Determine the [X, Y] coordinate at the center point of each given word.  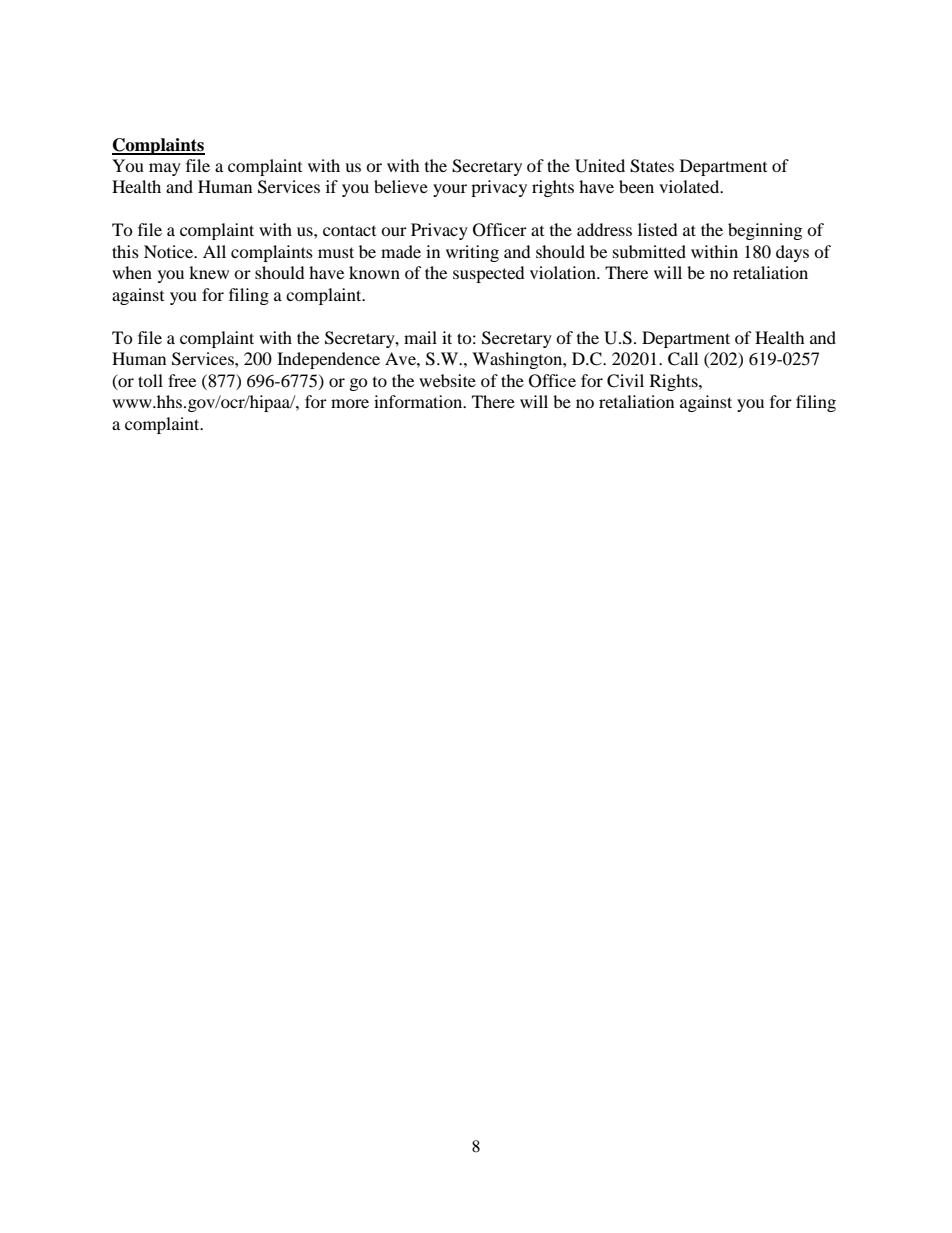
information [419, 401]
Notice [170, 251]
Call [683, 359]
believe [401, 186]
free [182, 380]
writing [472, 253]
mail [420, 337]
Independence [328, 360]
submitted [649, 251]
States [652, 166]
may [165, 169]
